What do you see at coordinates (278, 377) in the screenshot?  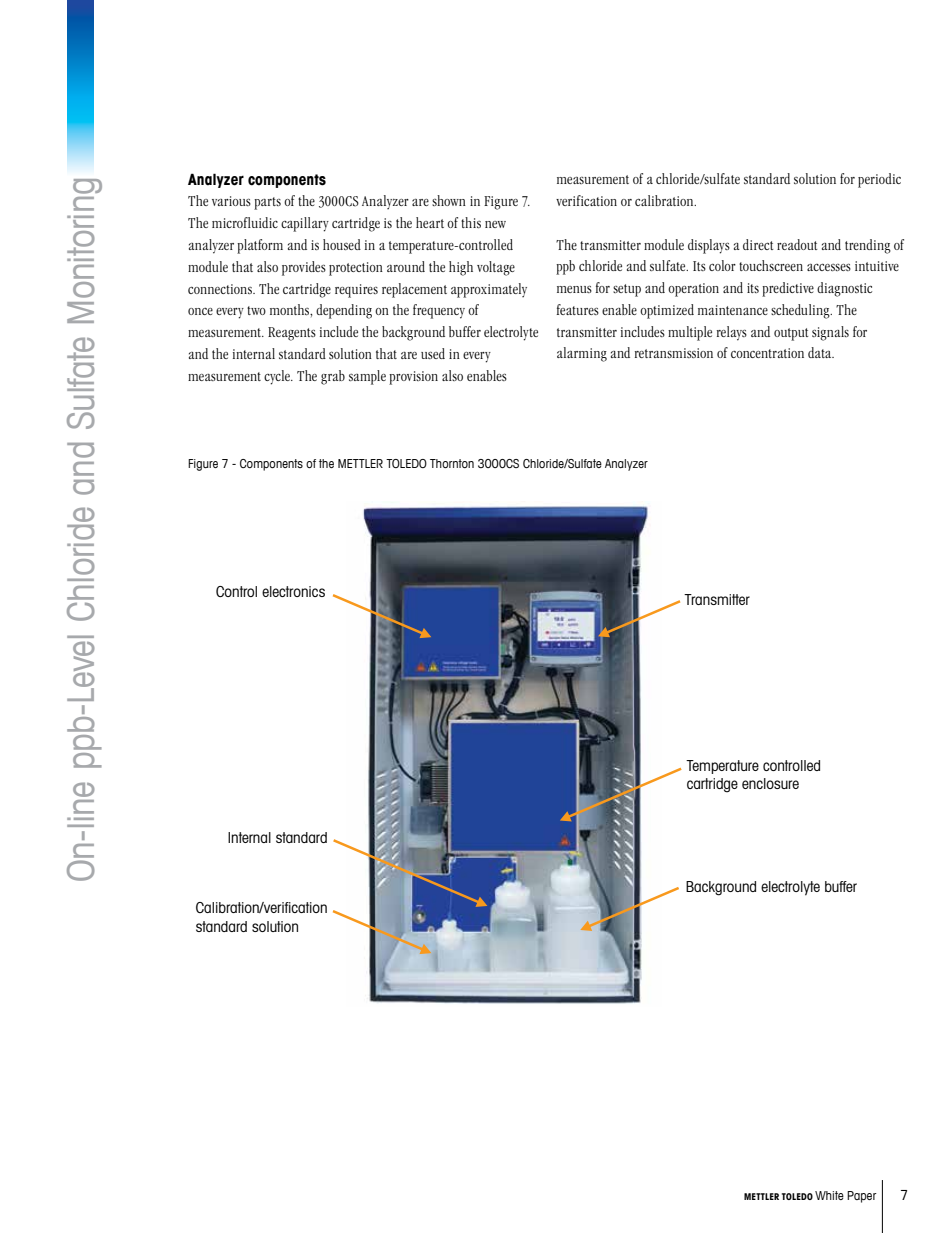 I see `cycle` at bounding box center [278, 377].
